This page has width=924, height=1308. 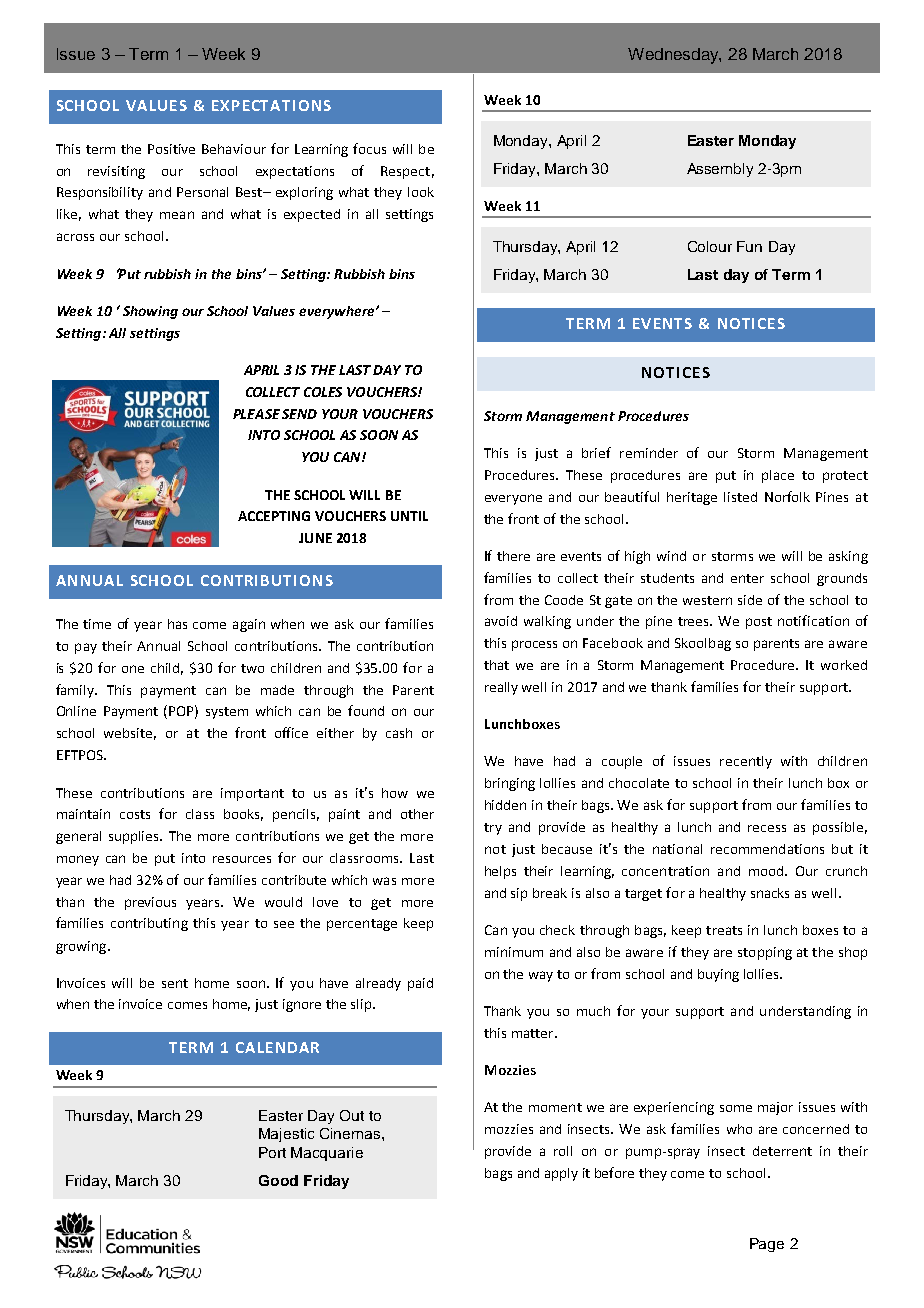 I want to click on everyone, so click(x=513, y=499).
